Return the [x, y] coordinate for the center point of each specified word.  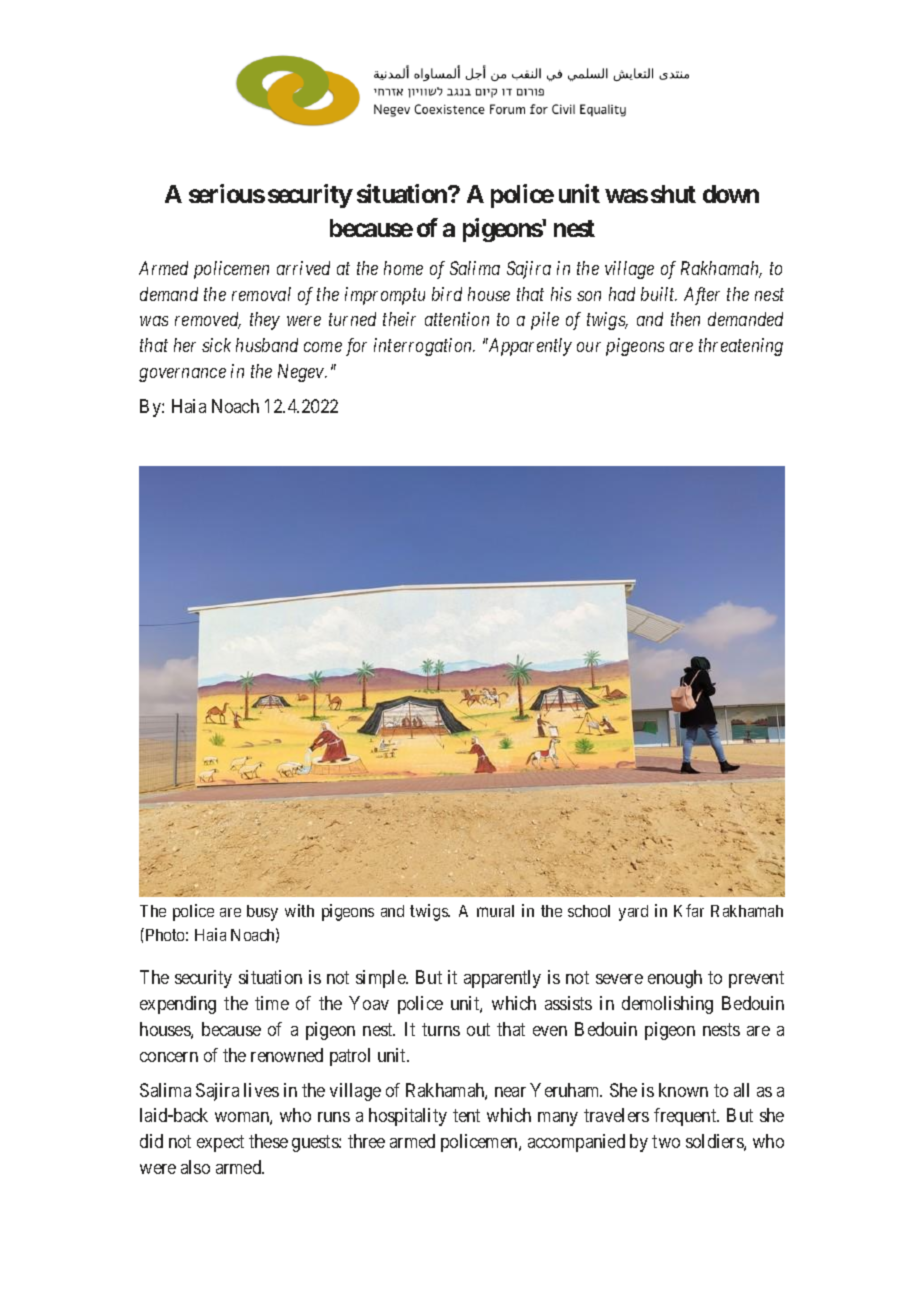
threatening [741, 347]
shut [673, 194]
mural [495, 911]
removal [261, 294]
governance [182, 375]
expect [220, 1143]
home [403, 268]
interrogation [424, 347]
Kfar [689, 910]
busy [262, 913]
